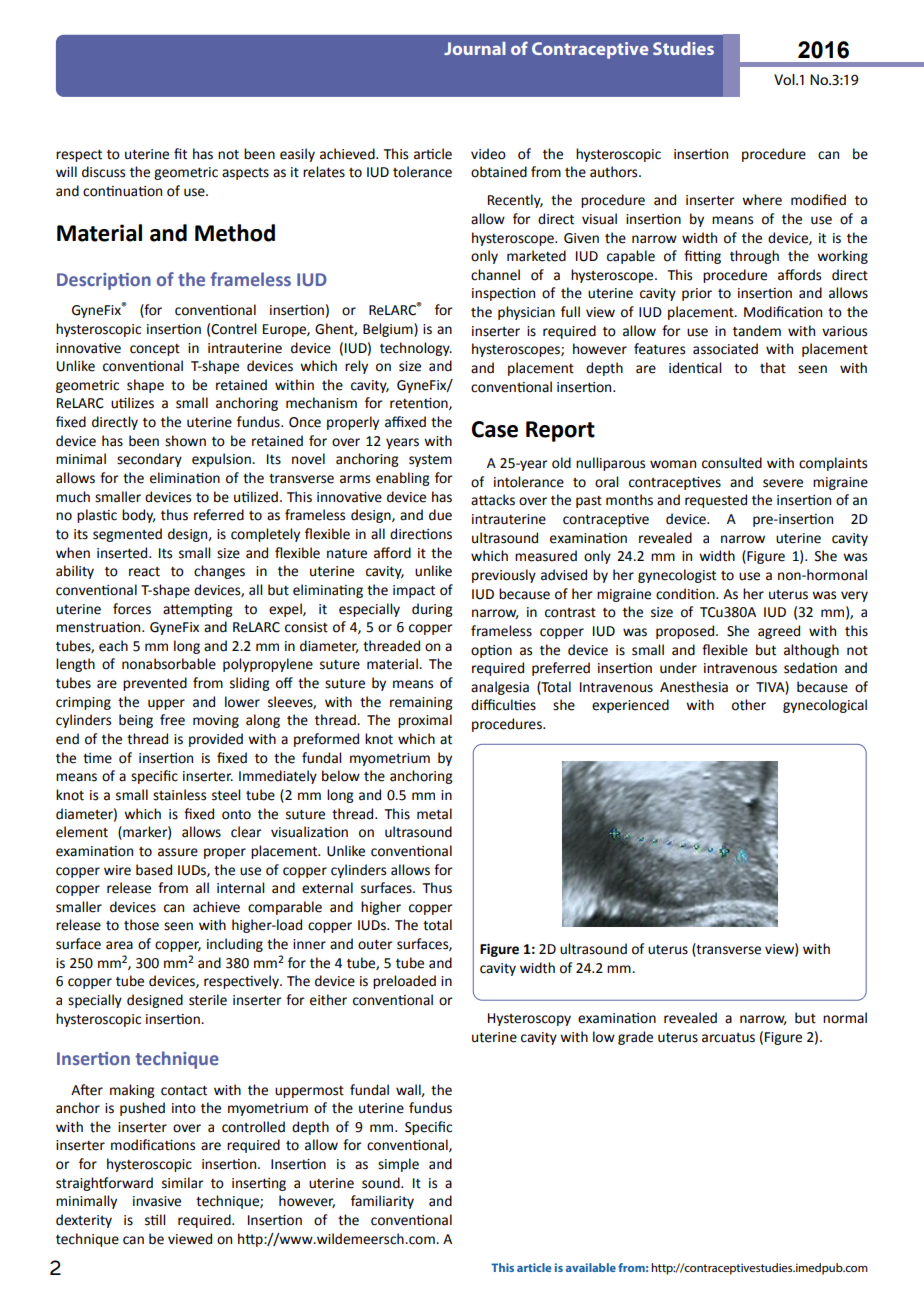 This image has width=924, height=1308. What do you see at coordinates (762, 200) in the image?
I see `where` at bounding box center [762, 200].
